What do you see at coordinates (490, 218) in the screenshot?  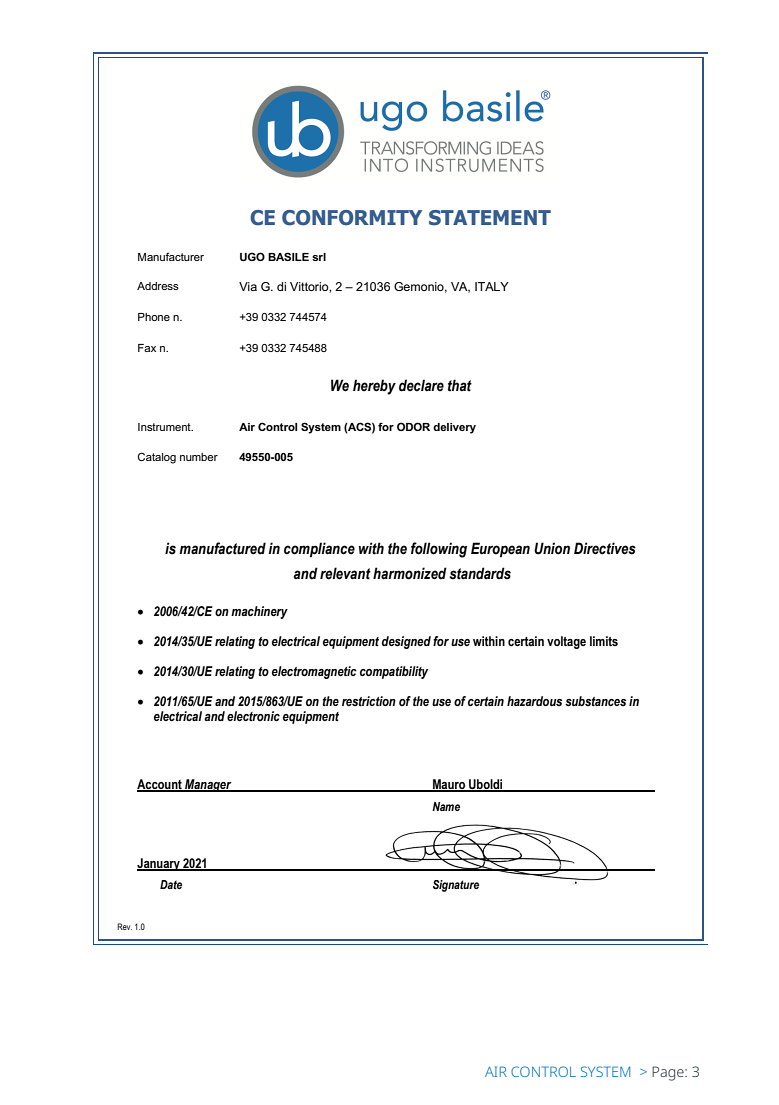 I see `STATEMENT` at bounding box center [490, 218].
